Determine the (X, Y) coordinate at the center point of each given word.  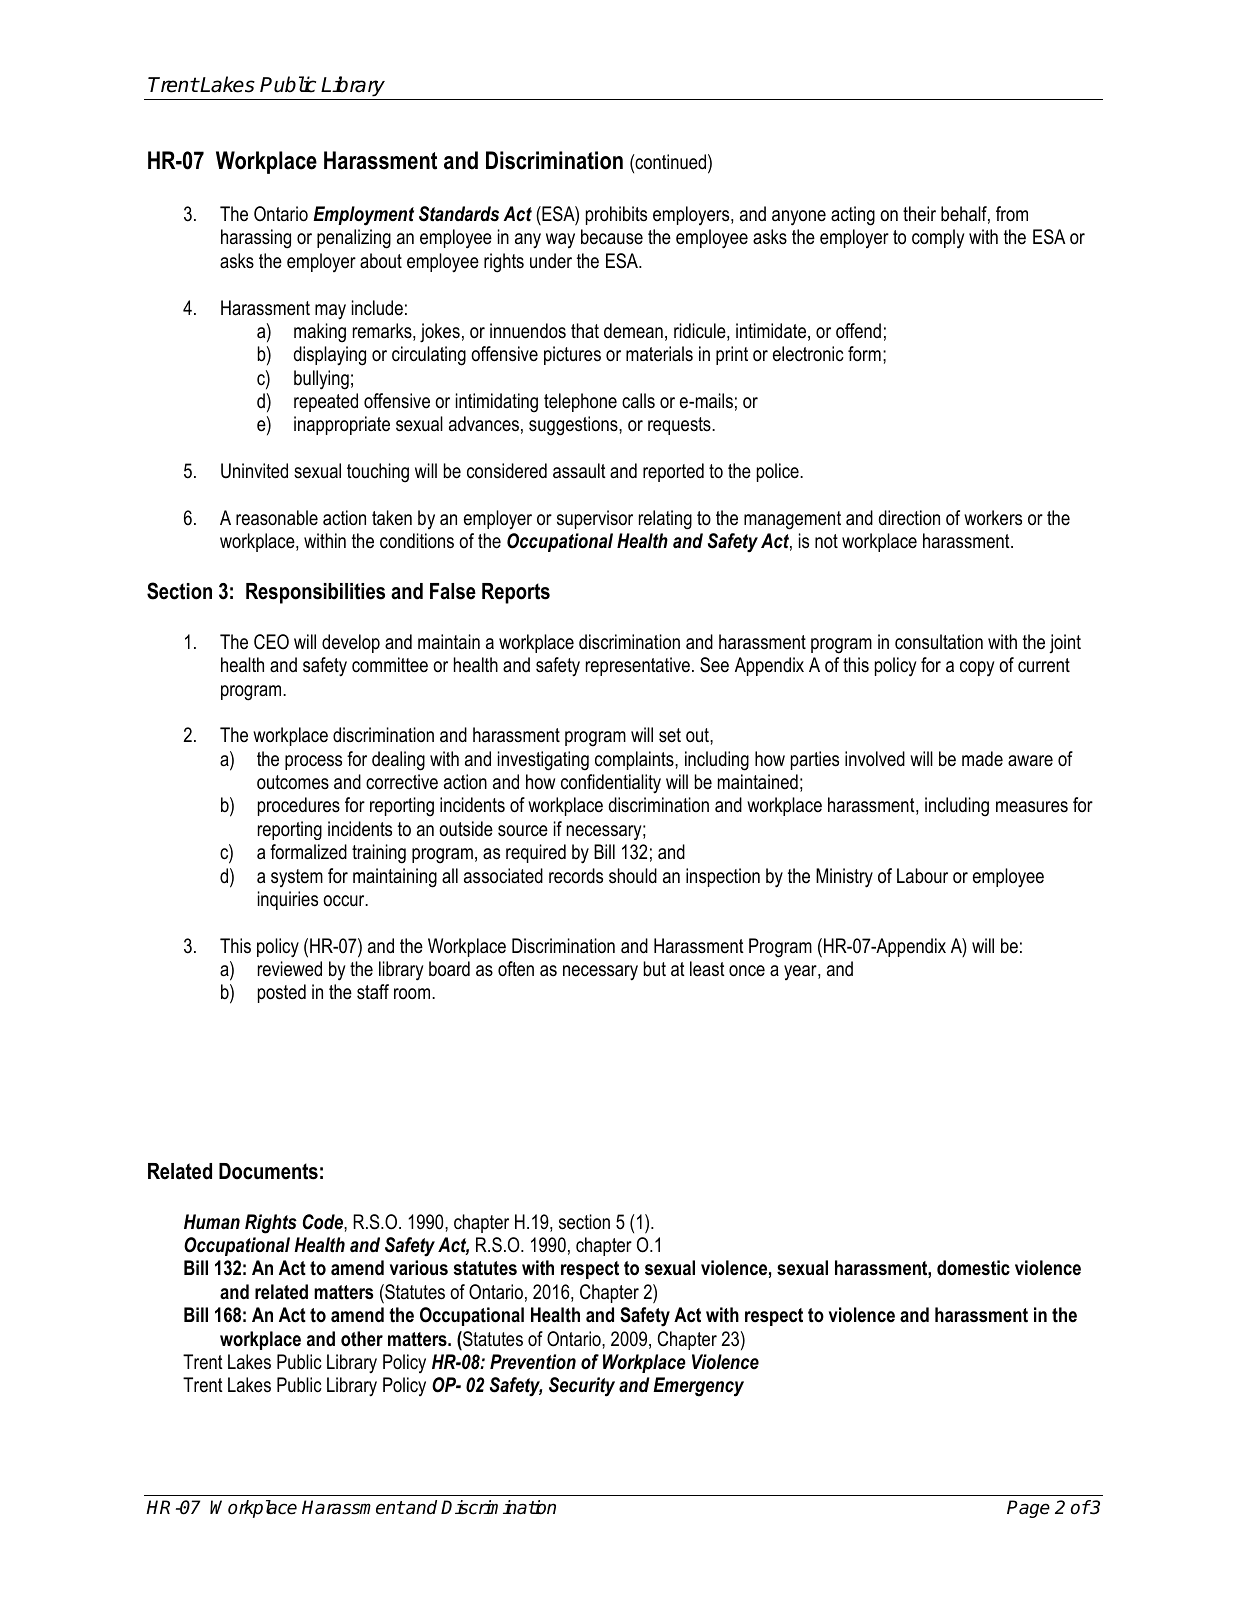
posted (282, 993)
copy (977, 669)
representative (638, 666)
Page (1028, 1509)
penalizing (354, 239)
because (612, 237)
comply (938, 239)
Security (582, 1387)
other (362, 1339)
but (655, 969)
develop (351, 643)
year (801, 972)
